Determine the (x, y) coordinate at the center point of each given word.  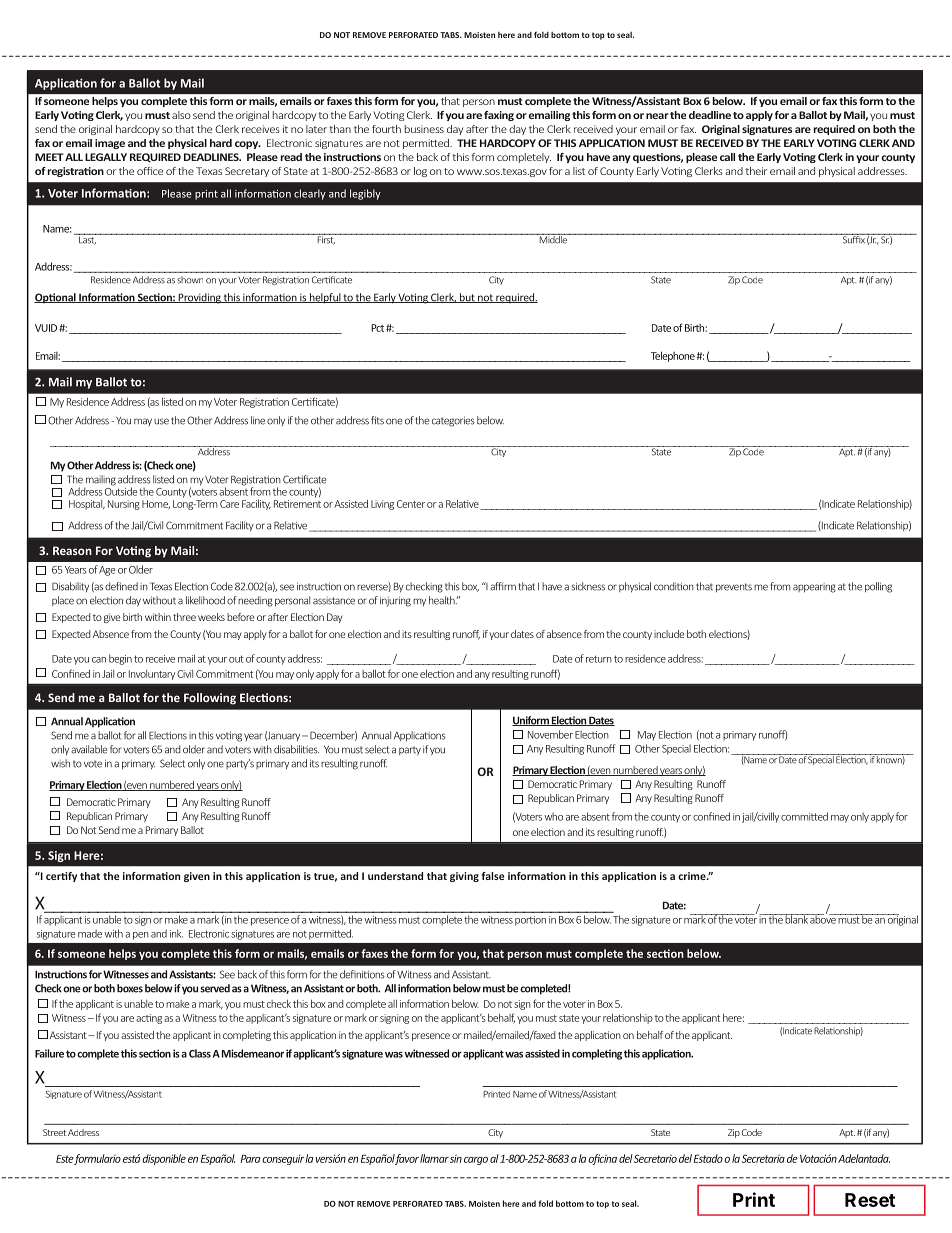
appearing (814, 588)
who (553, 816)
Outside (121, 490)
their (756, 171)
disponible (164, 1159)
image (110, 144)
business (424, 129)
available (89, 749)
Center (411, 504)
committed (804, 816)
